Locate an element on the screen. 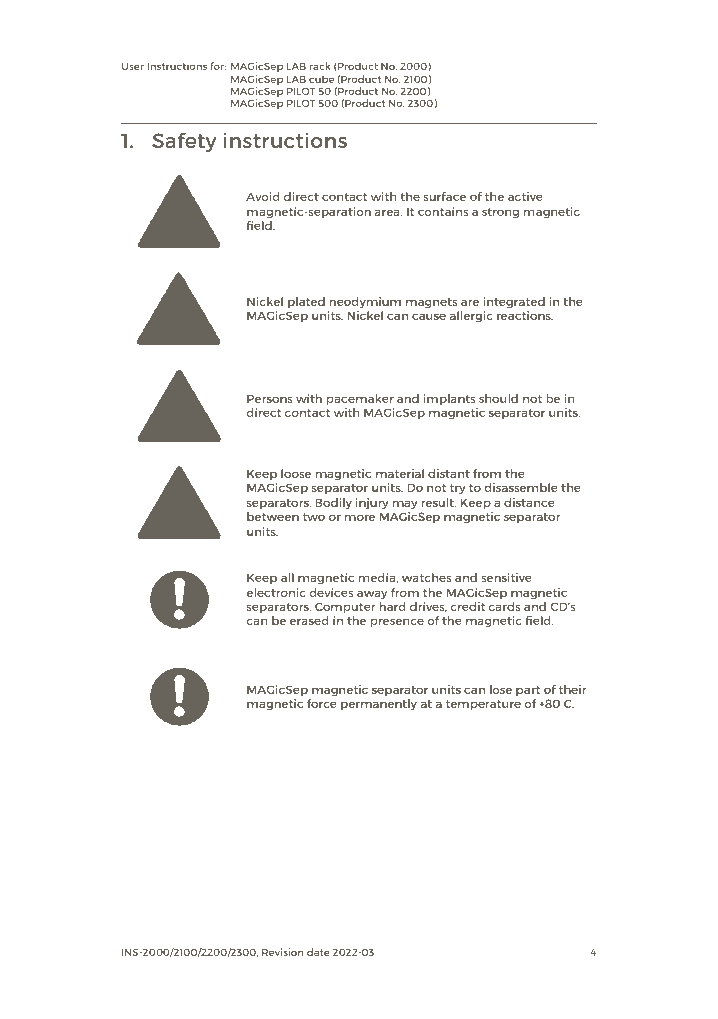 The image size is (718, 1019). pacemaker is located at coordinates (360, 400).
